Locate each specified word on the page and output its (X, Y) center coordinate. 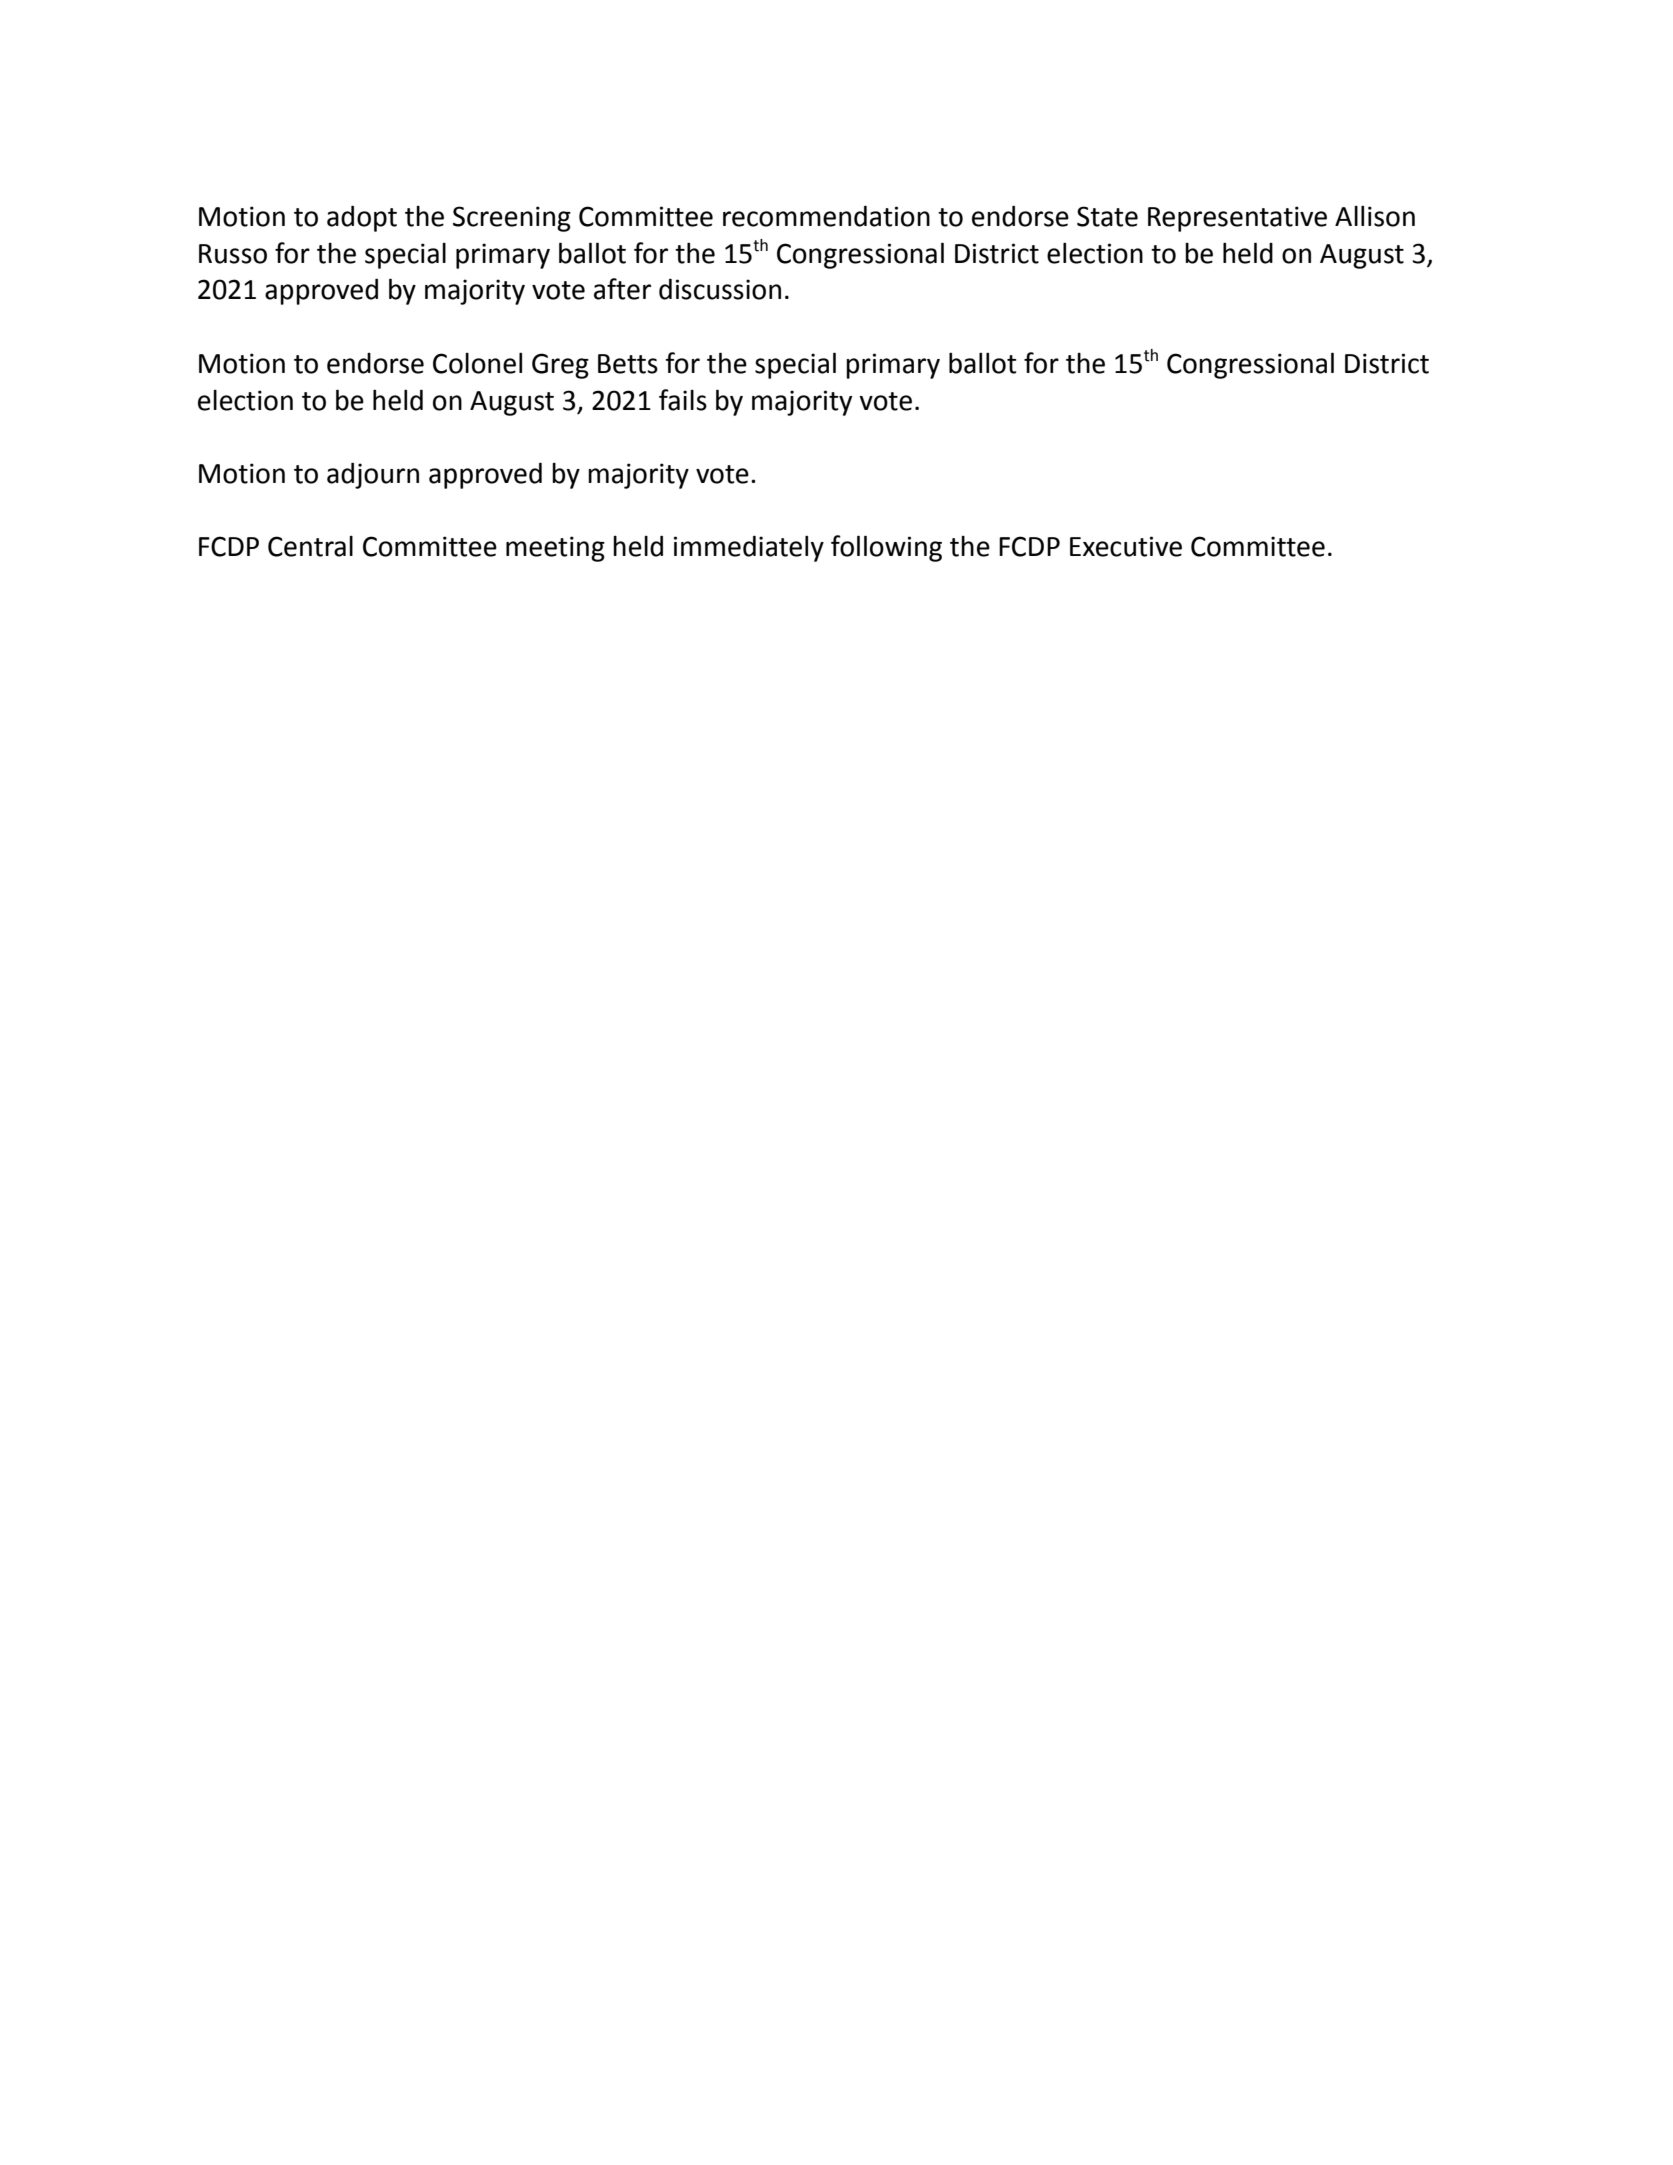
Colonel (477, 363)
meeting (555, 549)
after (622, 289)
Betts (628, 364)
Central (310, 546)
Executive (1126, 546)
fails (683, 400)
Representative (1237, 219)
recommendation (826, 216)
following (886, 548)
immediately (749, 548)
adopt (362, 218)
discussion (720, 289)
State (1107, 216)
